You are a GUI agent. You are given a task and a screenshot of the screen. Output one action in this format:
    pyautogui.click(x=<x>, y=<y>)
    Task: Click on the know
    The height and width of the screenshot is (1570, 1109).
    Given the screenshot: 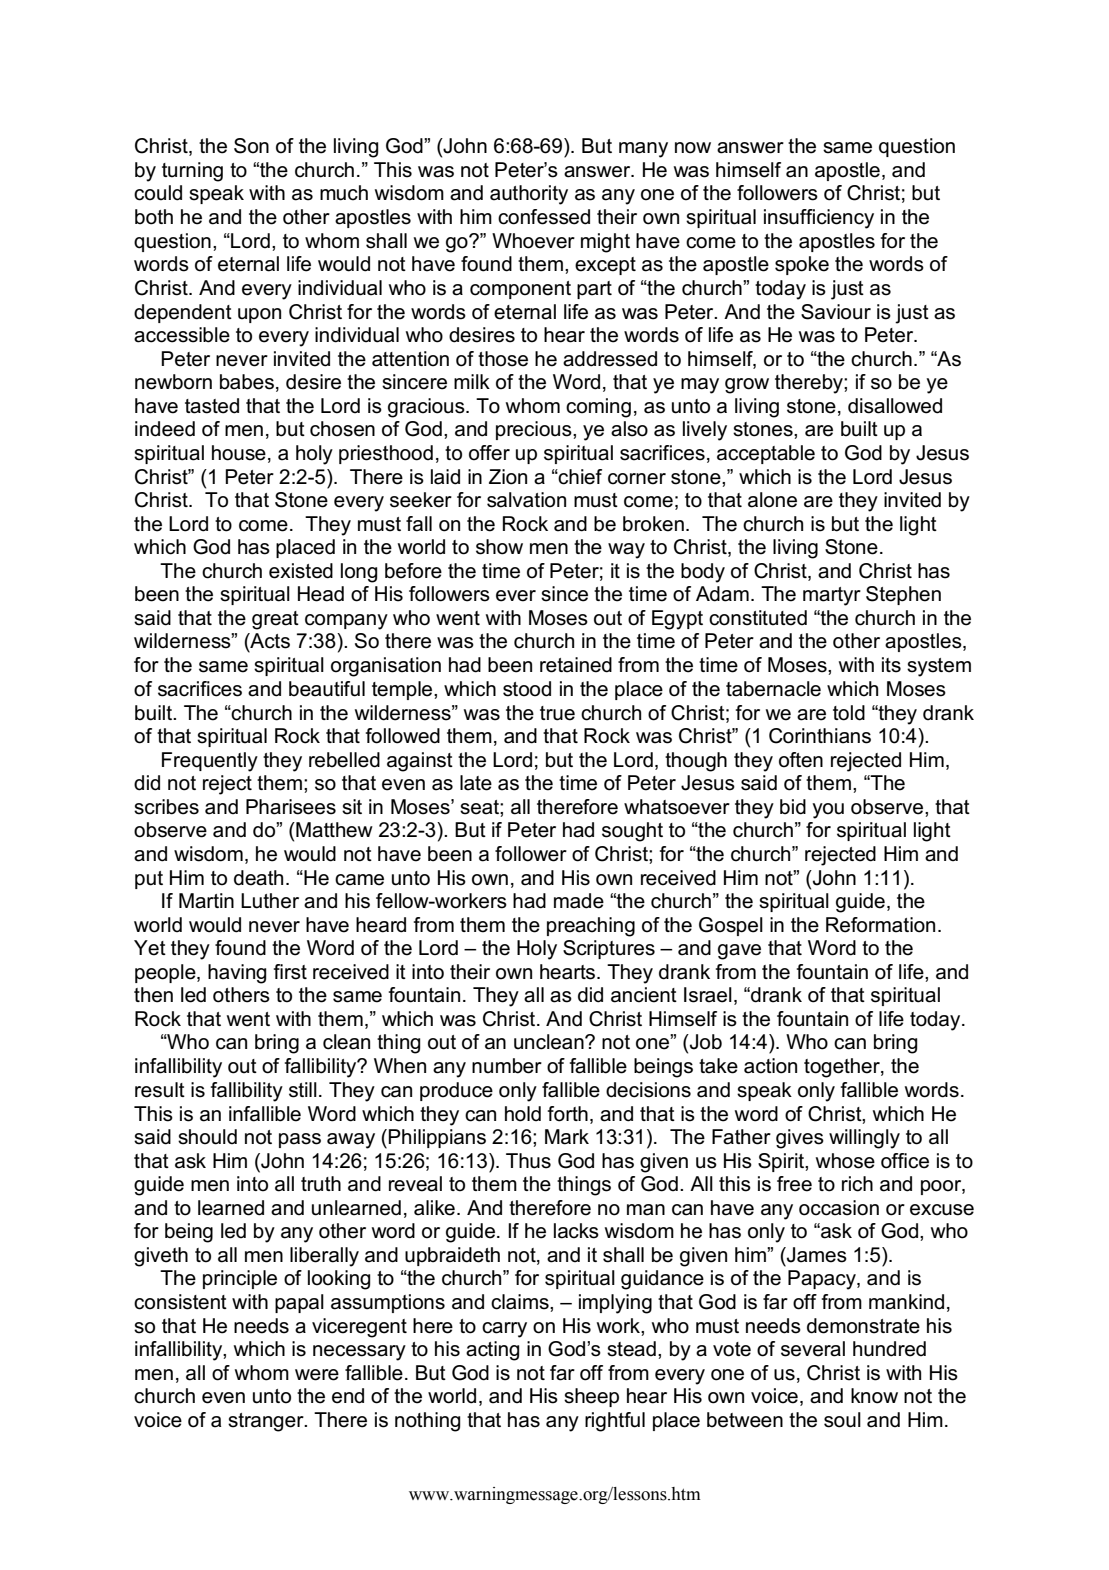 What is the action you would take?
    pyautogui.click(x=874, y=1396)
